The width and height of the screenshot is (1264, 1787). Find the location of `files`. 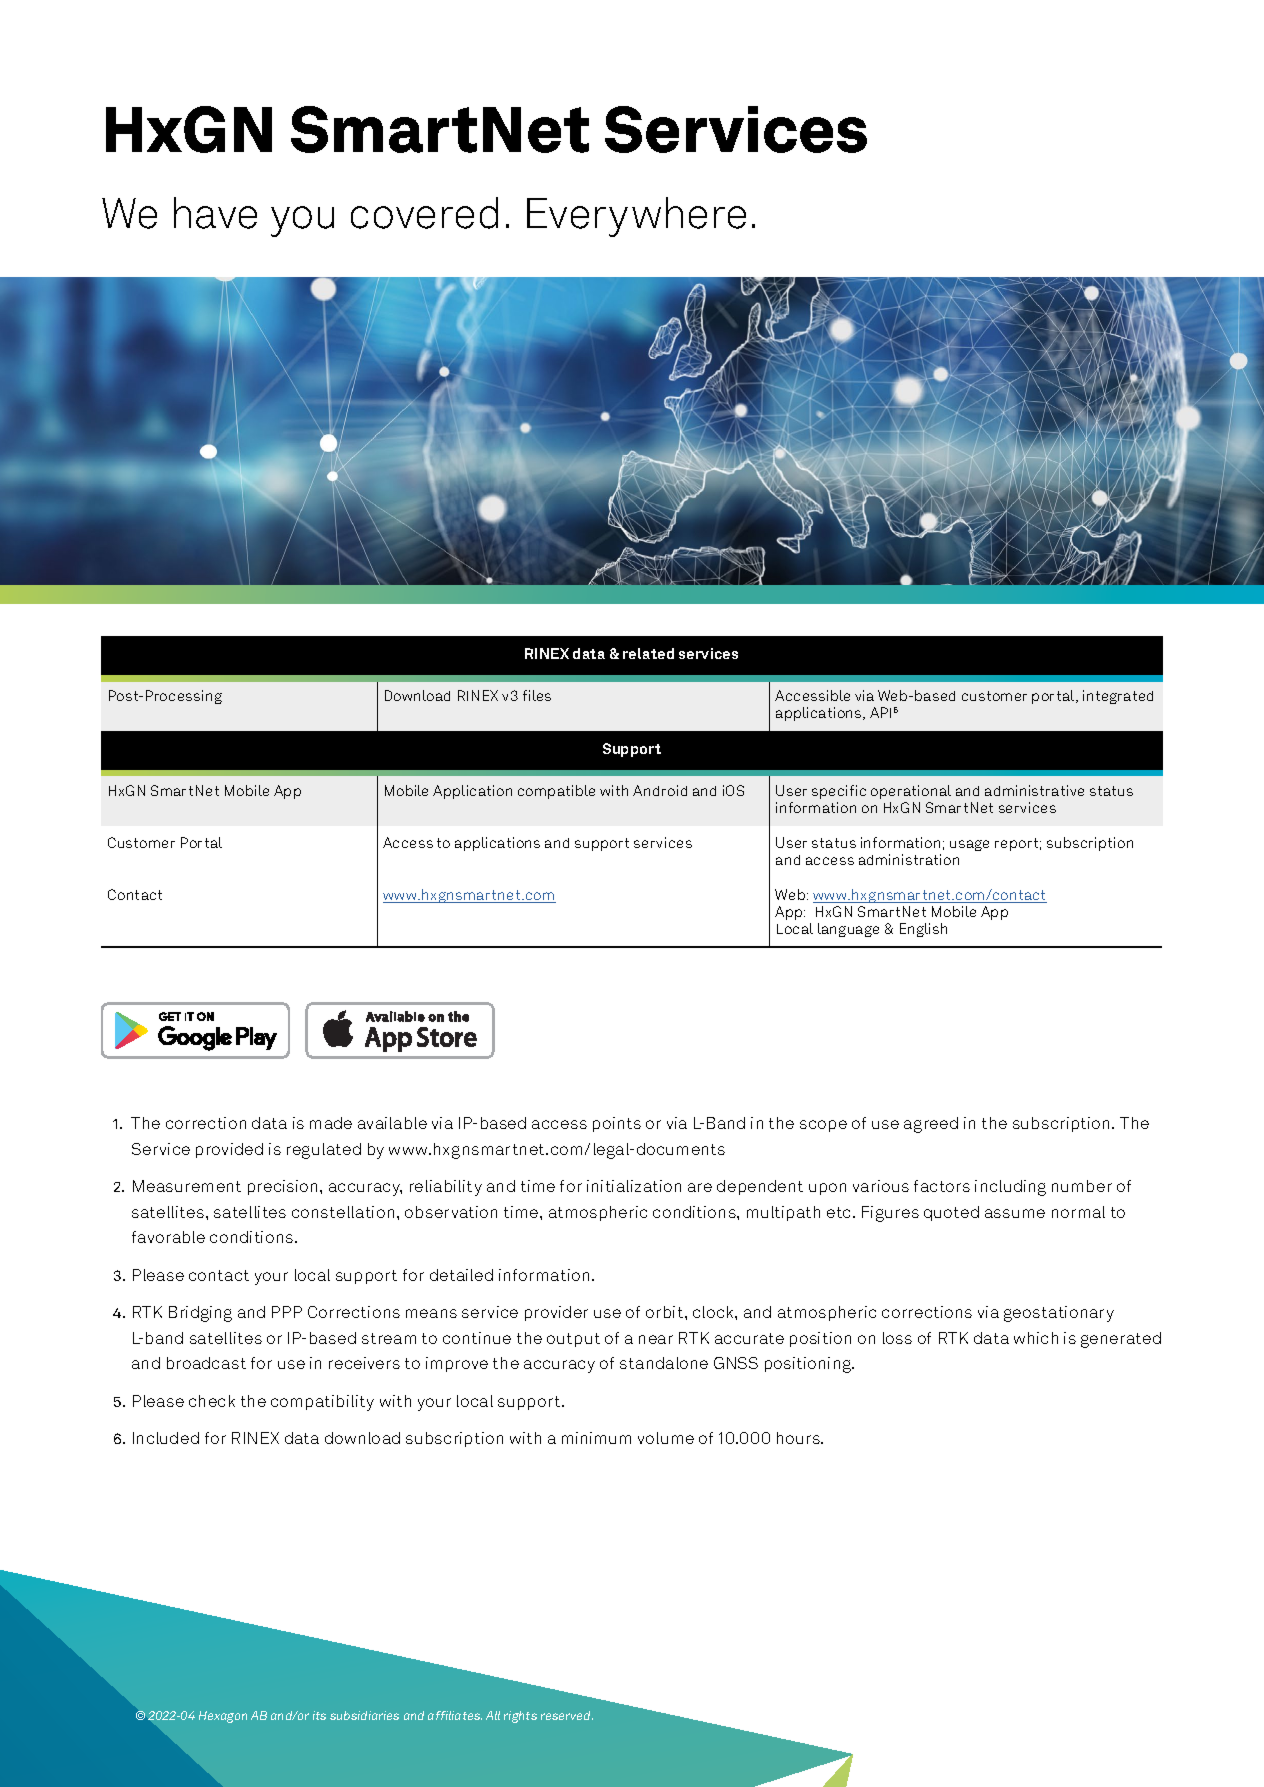

files is located at coordinates (537, 695).
